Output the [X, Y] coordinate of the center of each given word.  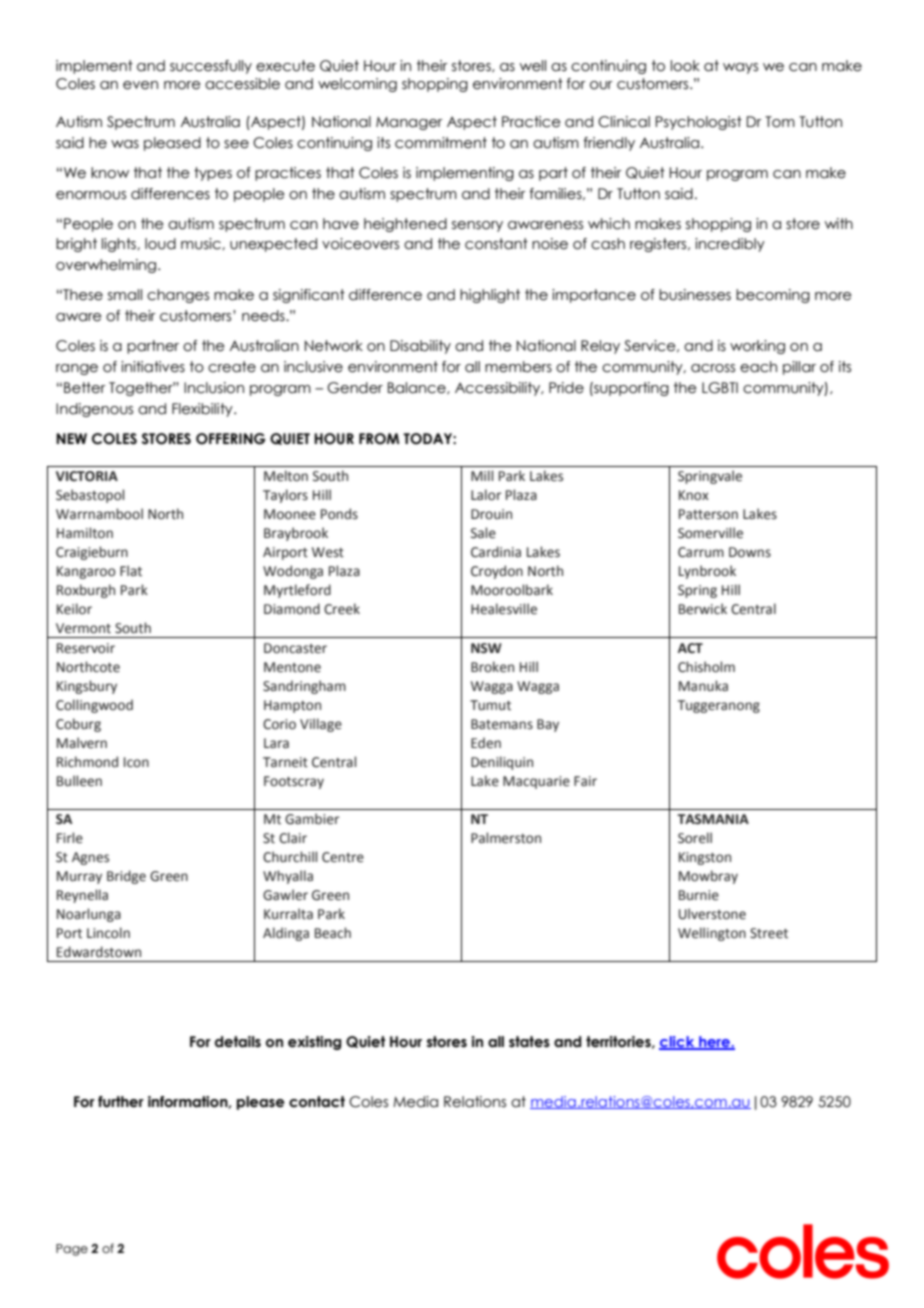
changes [178, 296]
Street [769, 933]
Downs [750, 552]
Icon [136, 762]
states [529, 1042]
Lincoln [108, 933]
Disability [420, 347]
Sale [483, 533]
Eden [486, 743]
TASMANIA [713, 819]
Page [72, 1250]
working [757, 347]
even [140, 85]
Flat [131, 571]
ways [740, 68]
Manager [409, 123]
